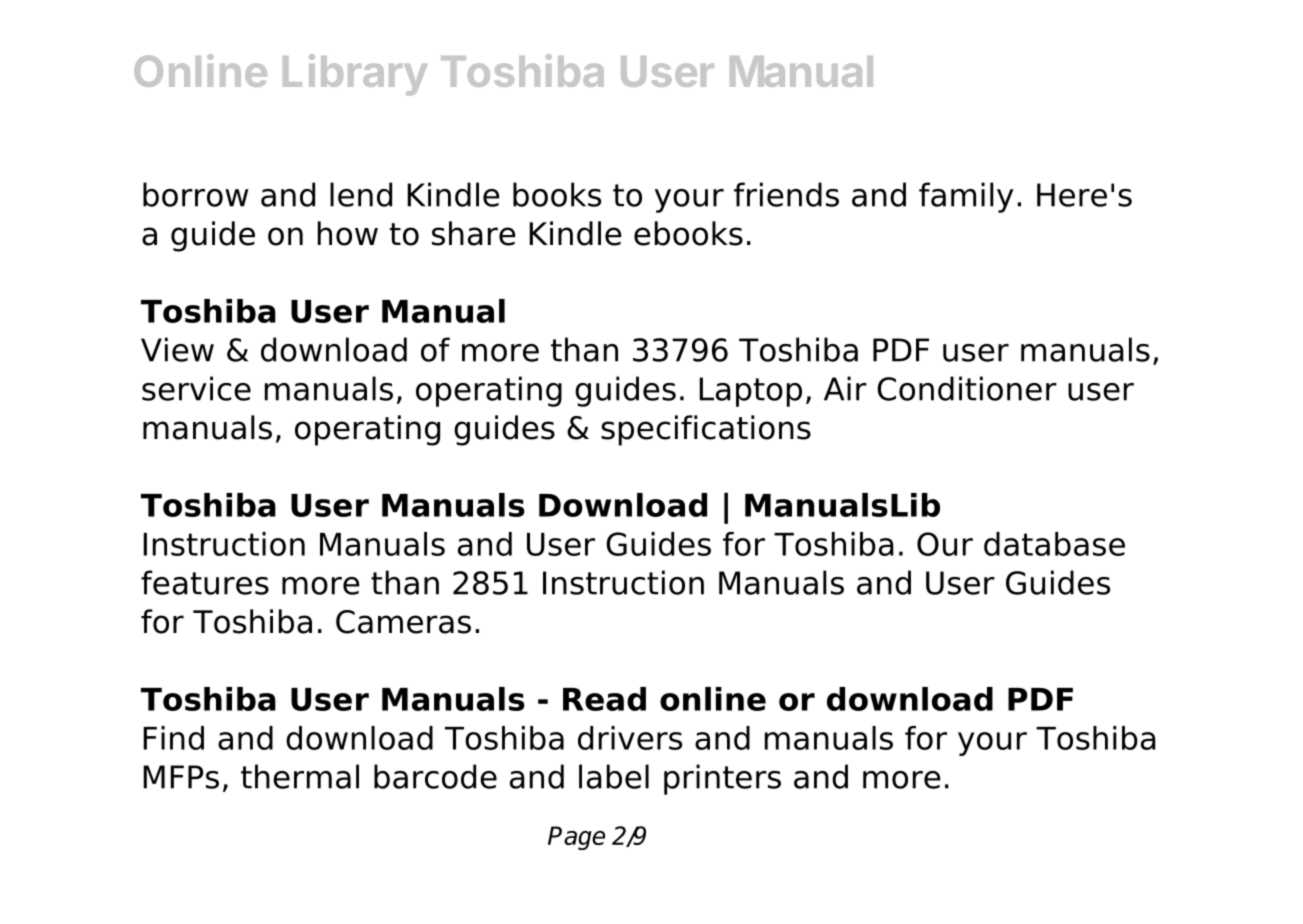  I want to click on family, so click(966, 197).
